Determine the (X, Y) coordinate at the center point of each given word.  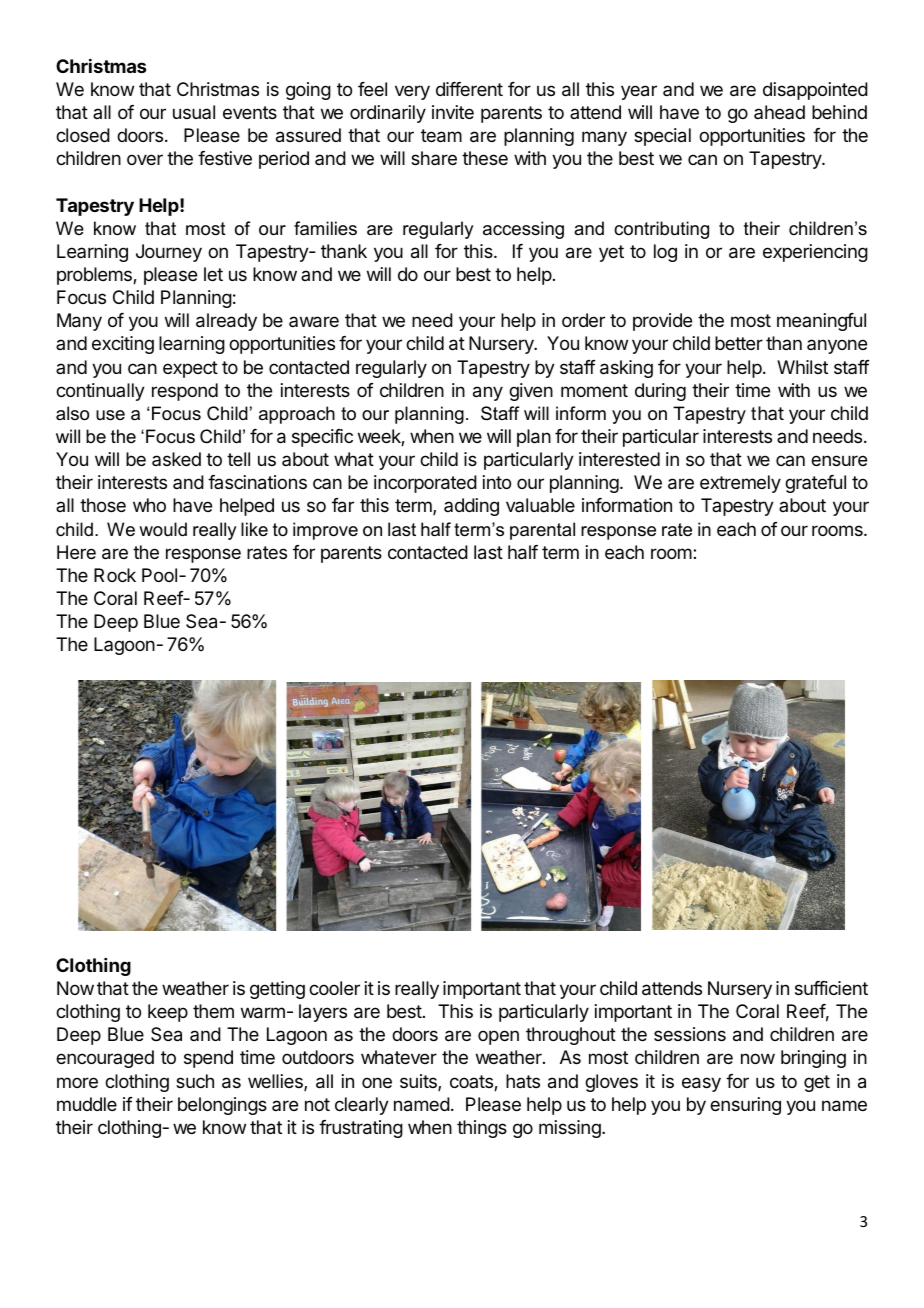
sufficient (831, 988)
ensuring (745, 1106)
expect (190, 369)
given (531, 392)
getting (277, 990)
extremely (740, 484)
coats (472, 1083)
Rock (115, 575)
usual (194, 112)
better (739, 343)
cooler (334, 988)
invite (453, 112)
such (195, 1081)
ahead (779, 112)
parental (542, 531)
